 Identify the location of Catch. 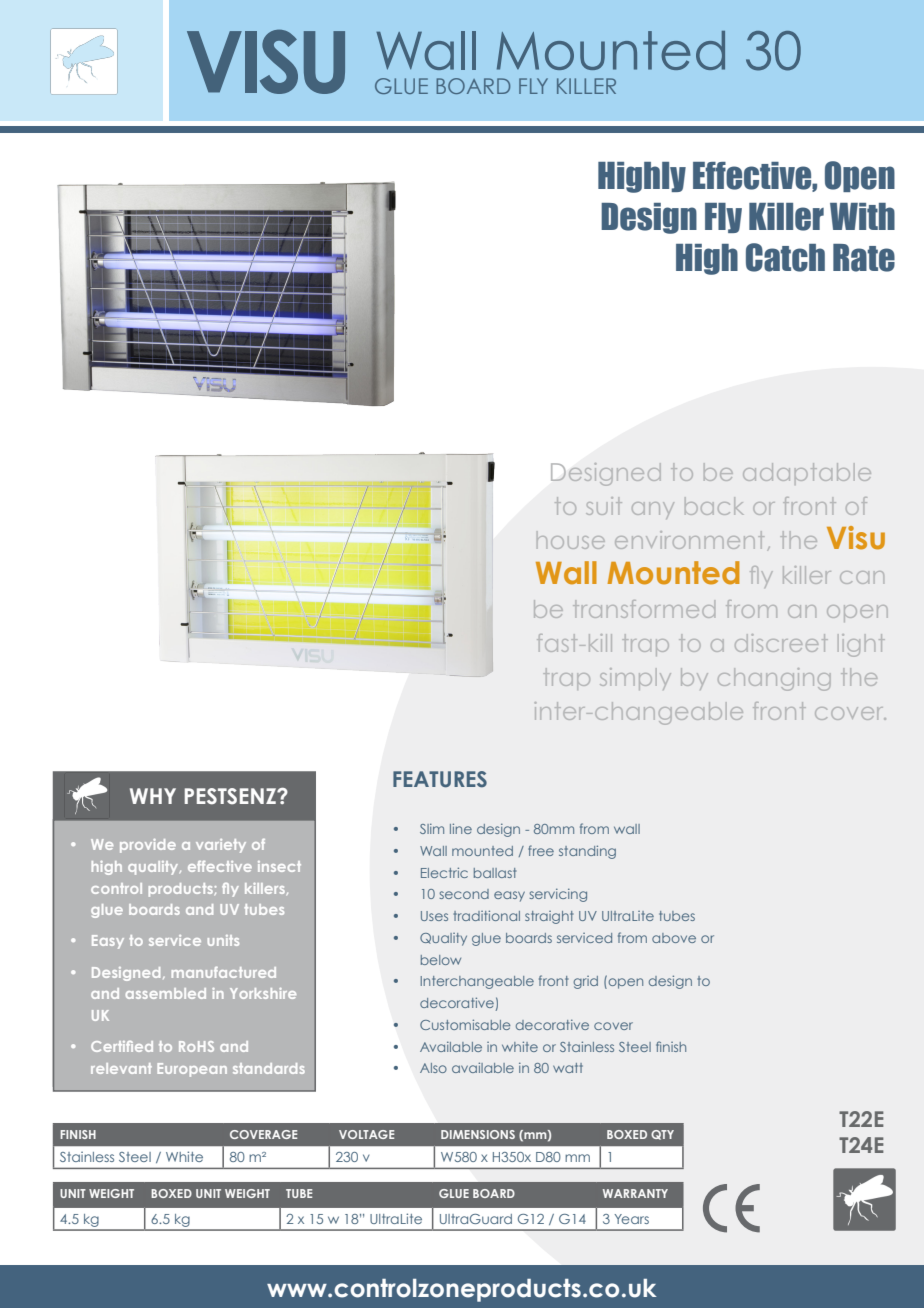
(785, 257).
